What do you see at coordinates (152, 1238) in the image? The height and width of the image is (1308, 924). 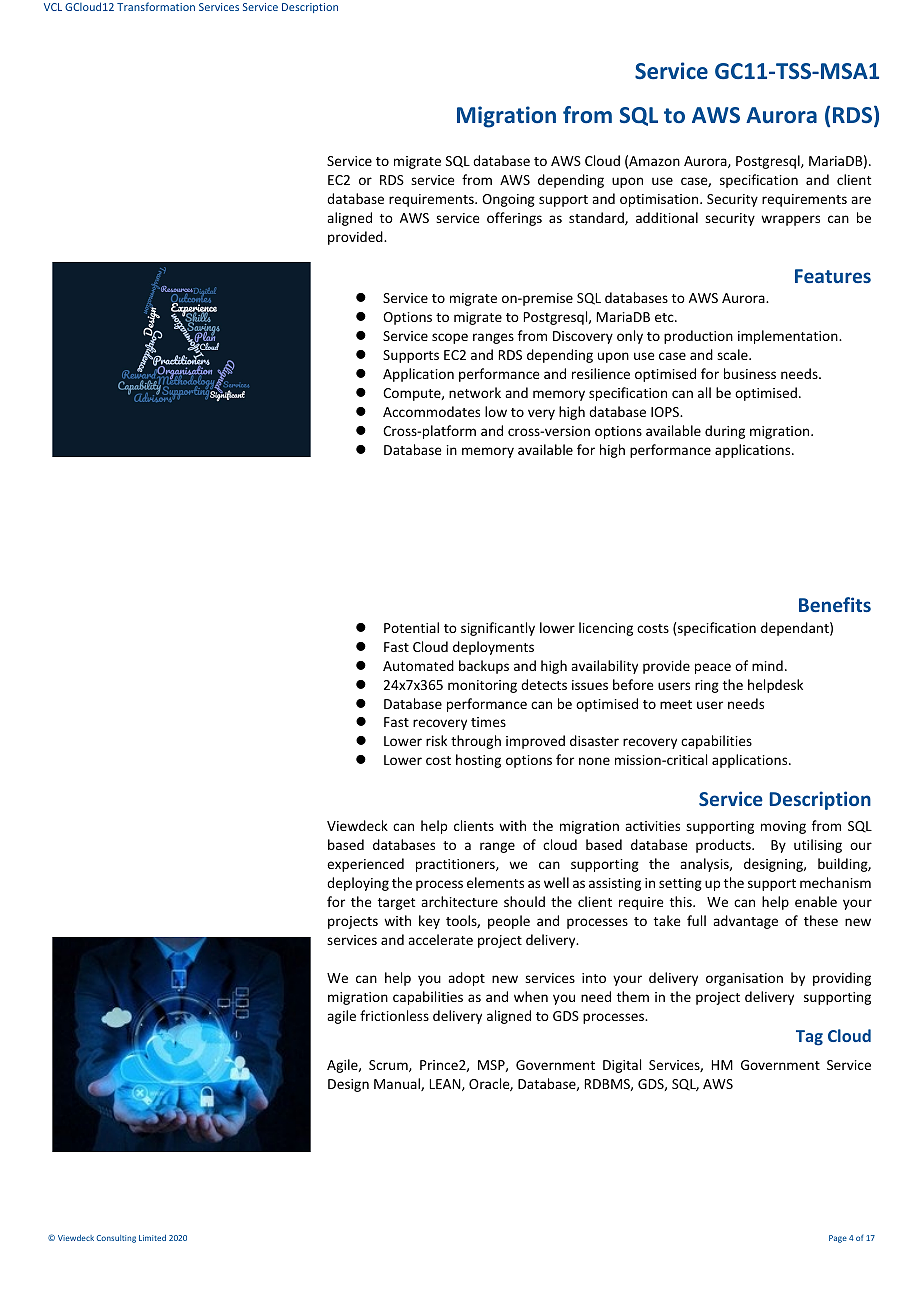 I see `Limited` at bounding box center [152, 1238].
